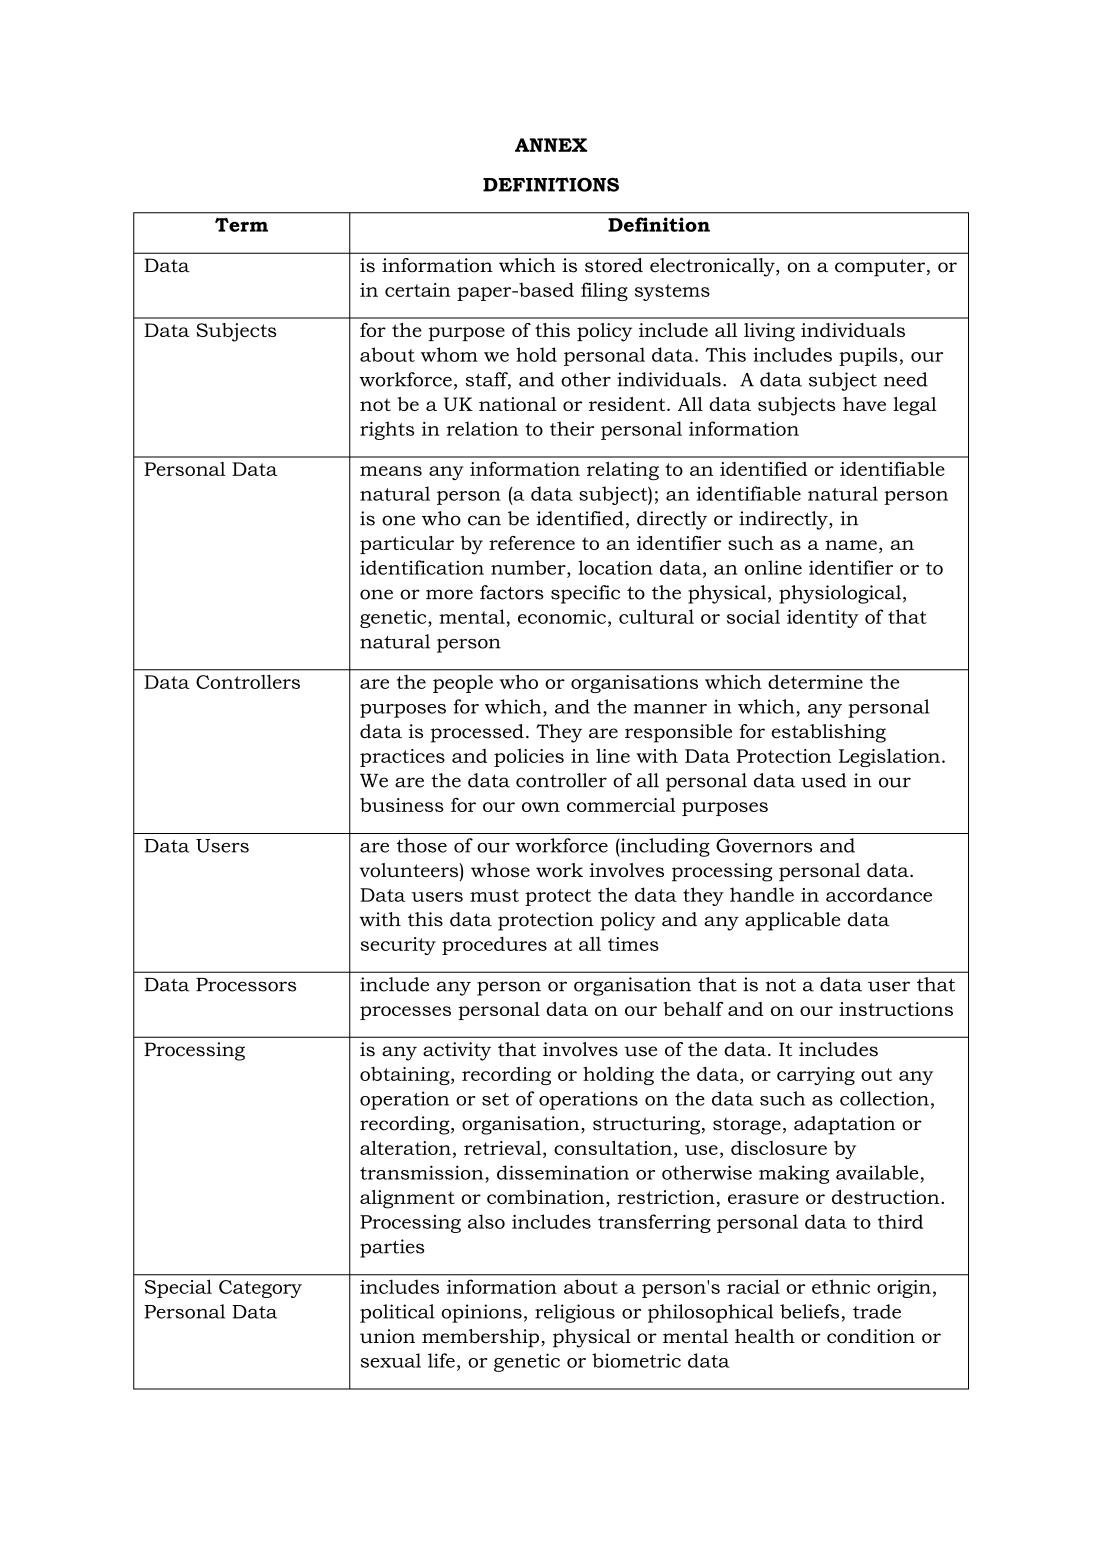 The height and width of the screenshot is (1559, 1102). Describe the element at coordinates (809, 1311) in the screenshot. I see `beliefs` at that location.
